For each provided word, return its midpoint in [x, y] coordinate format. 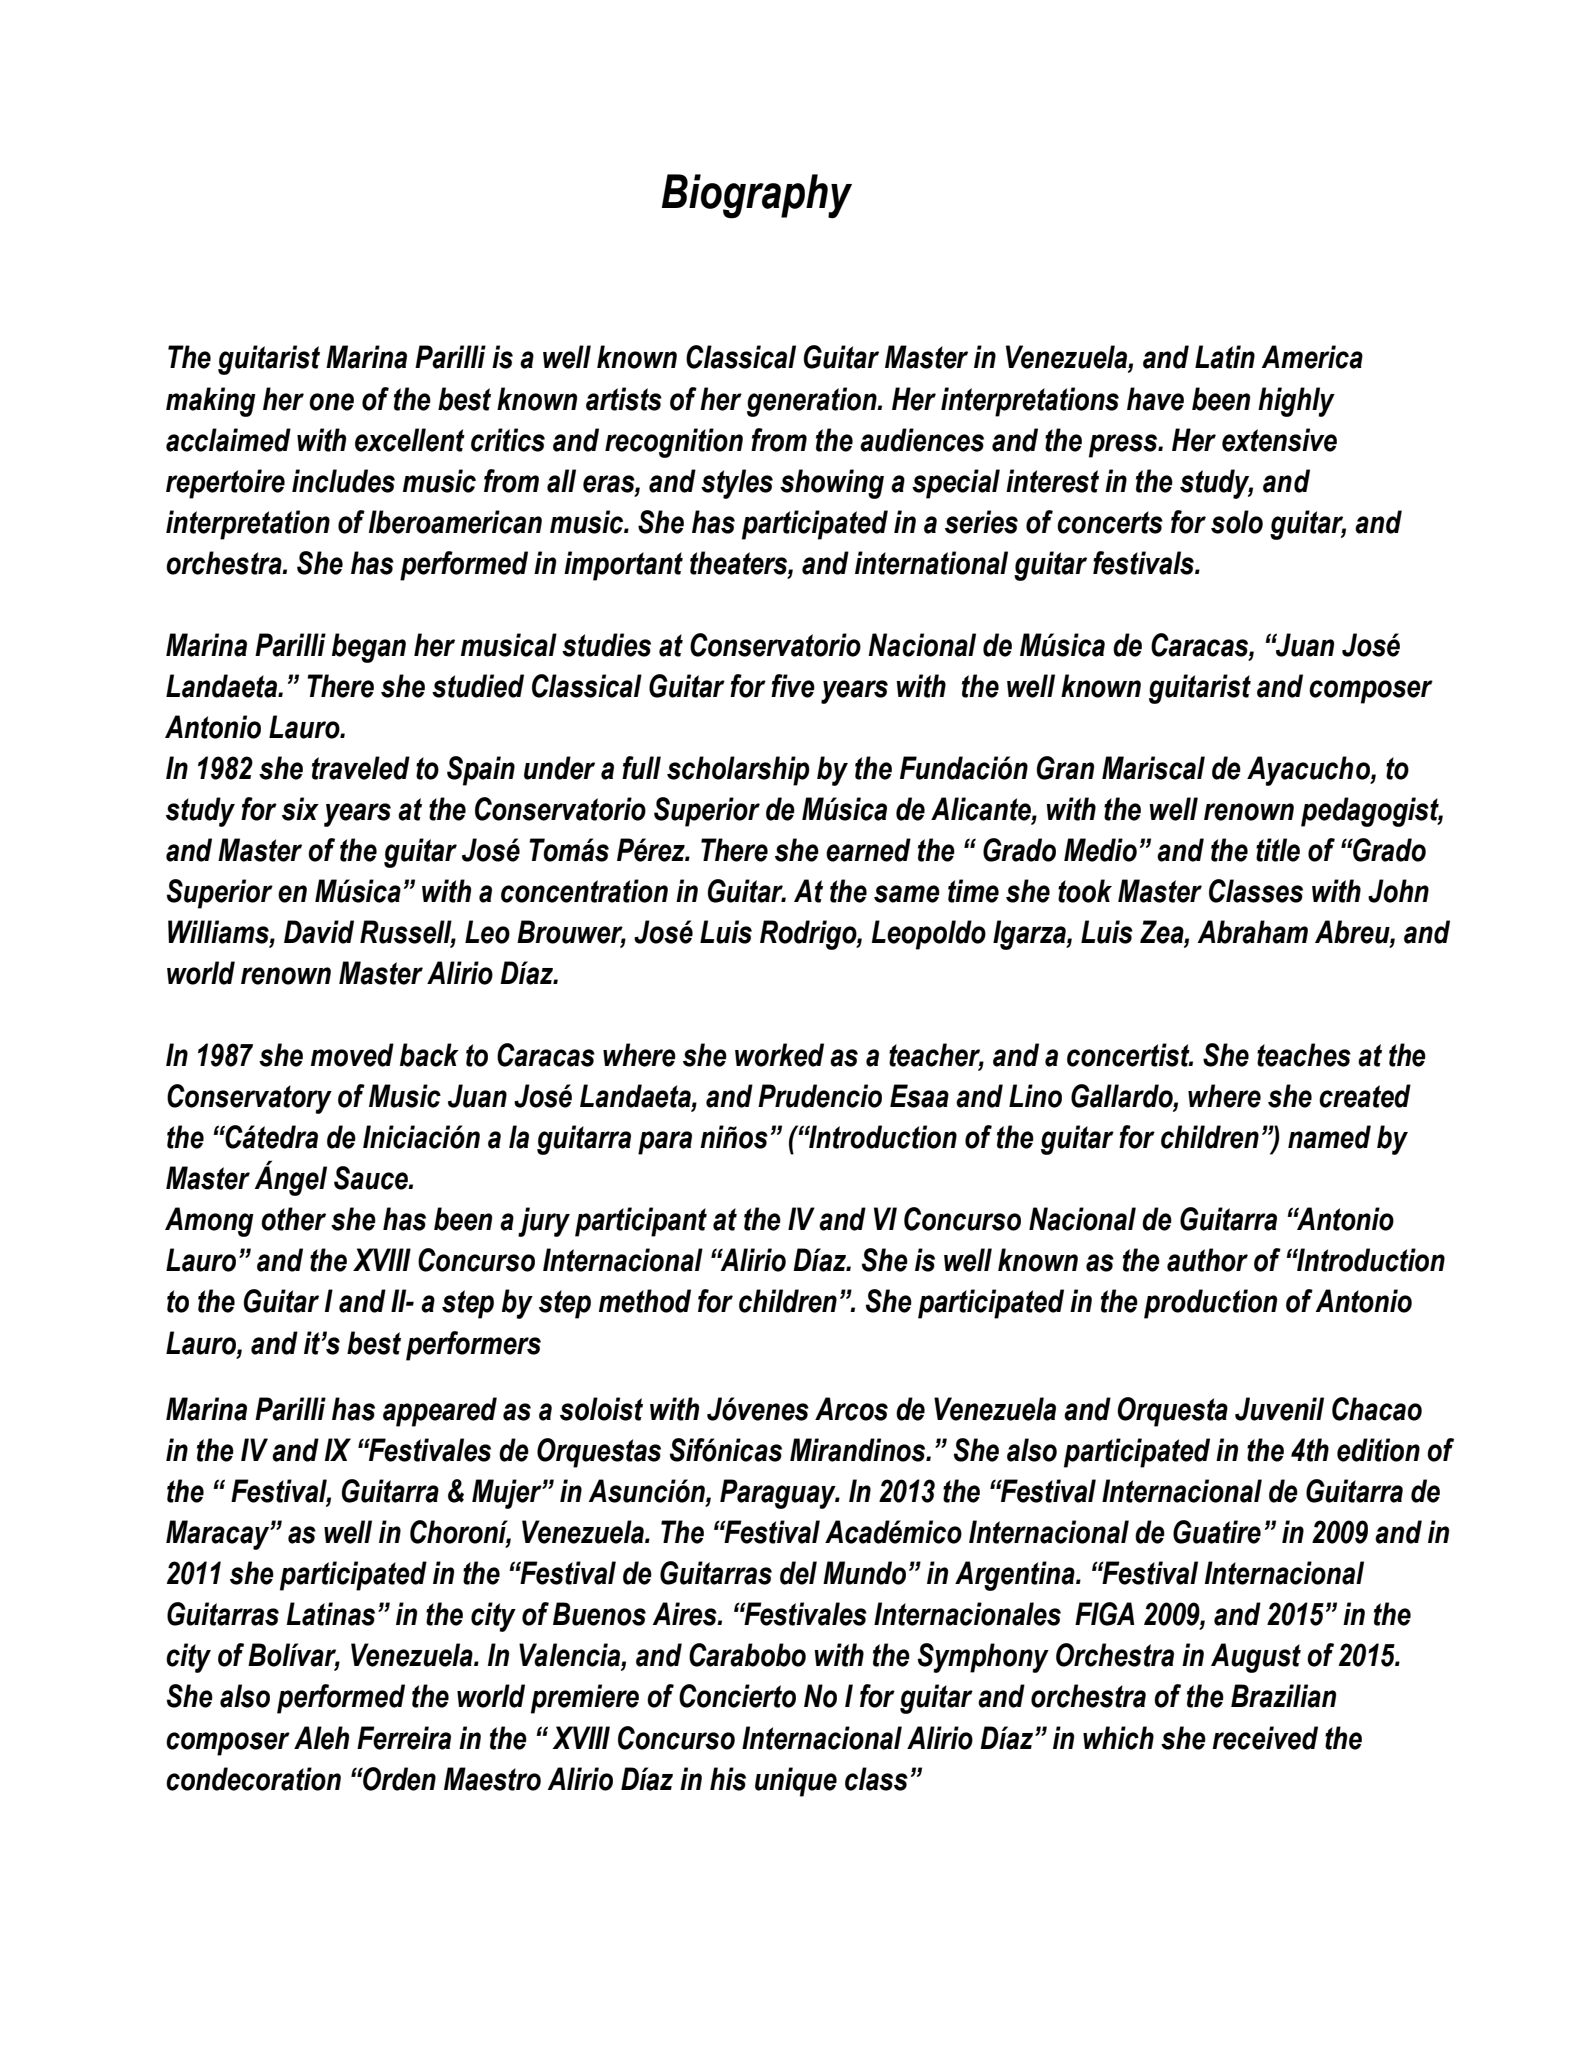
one [331, 402]
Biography [757, 196]
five [793, 686]
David [319, 932]
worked [779, 1055]
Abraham [1252, 932]
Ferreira [404, 1738]
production [1210, 1304]
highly [1296, 402]
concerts [1110, 522]
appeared [440, 1412]
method [645, 1301]
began [369, 648]
